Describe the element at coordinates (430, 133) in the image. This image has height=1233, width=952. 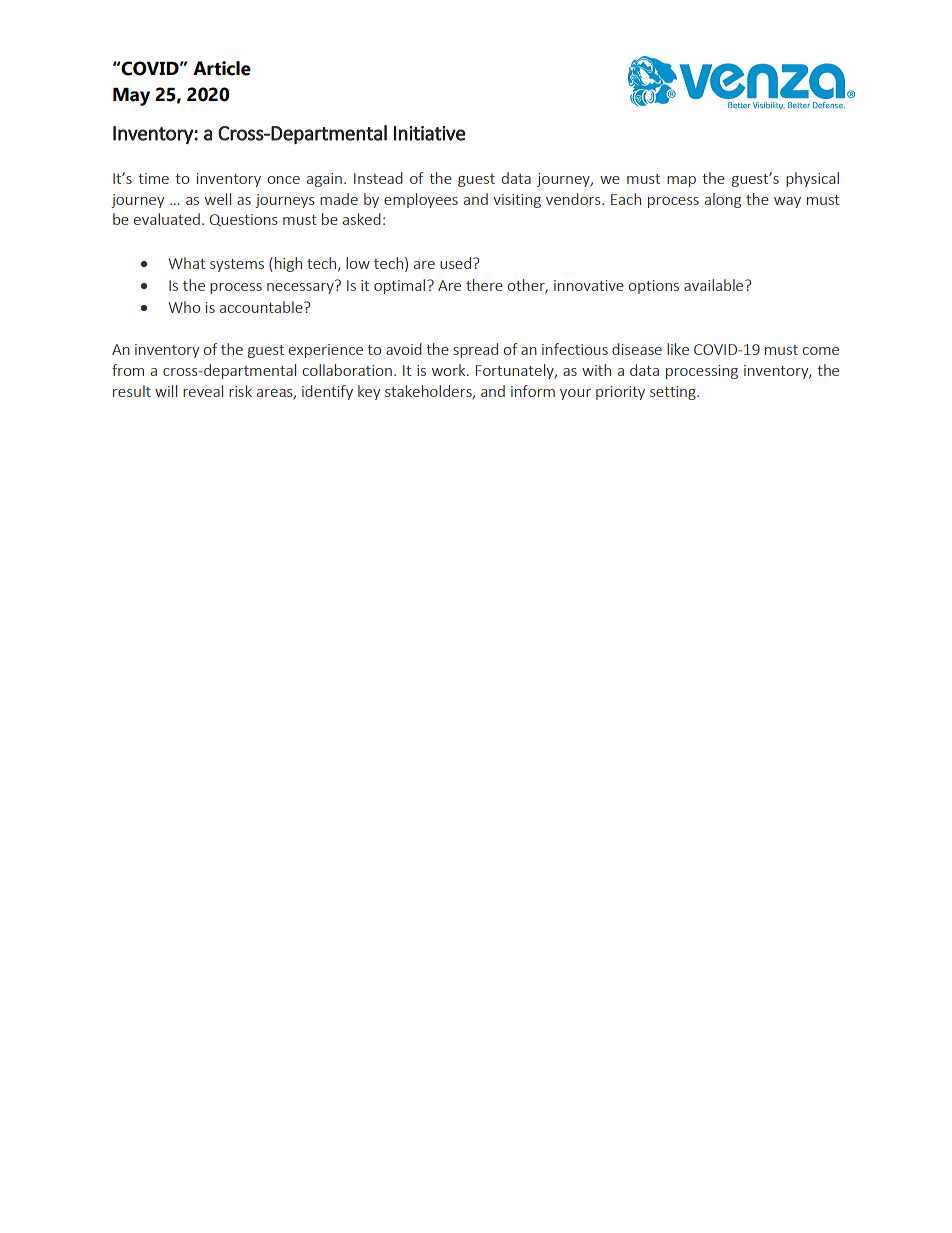
I see `Initiative` at that location.
